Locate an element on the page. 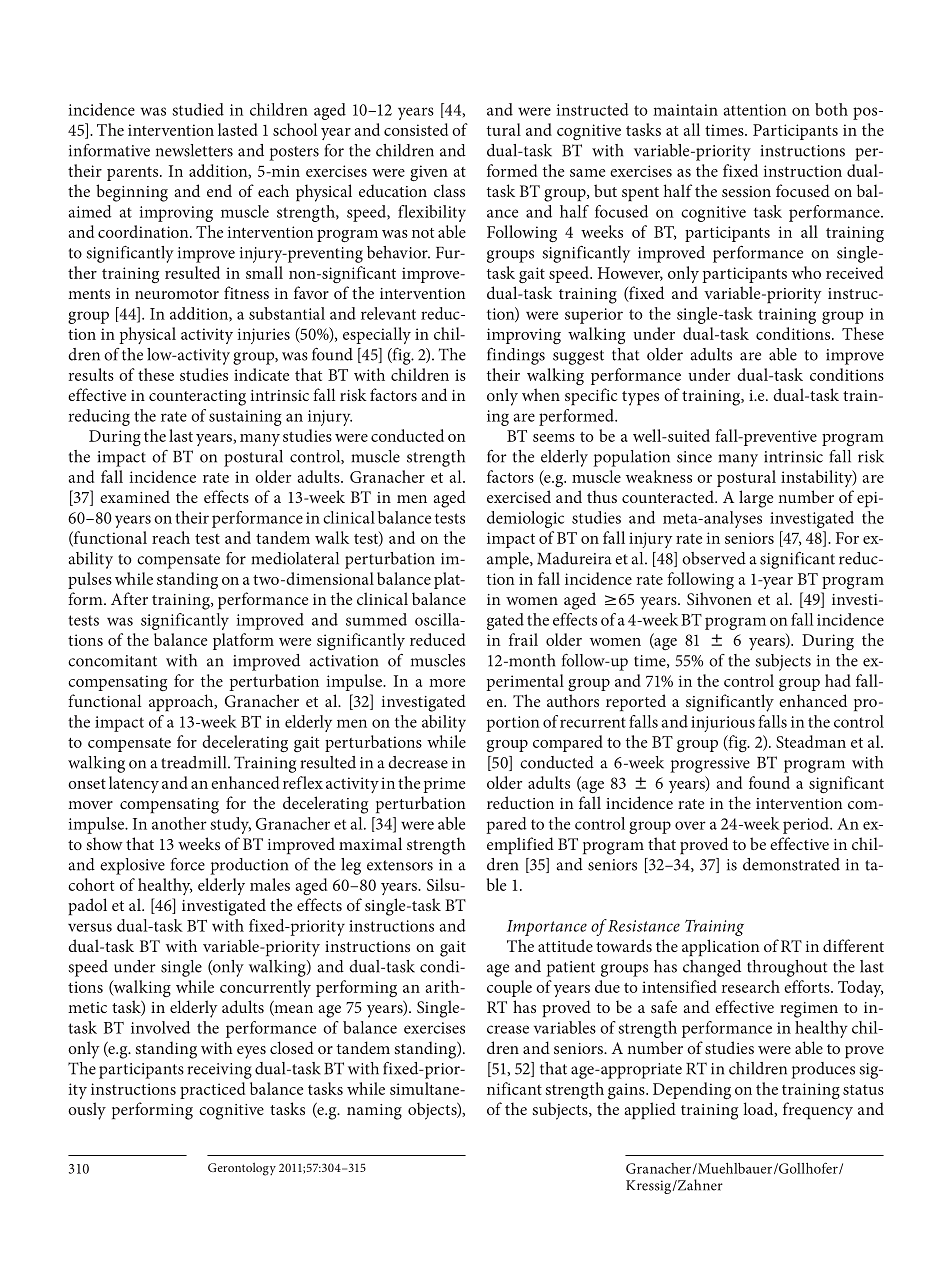  practiced is located at coordinates (212, 1090).
